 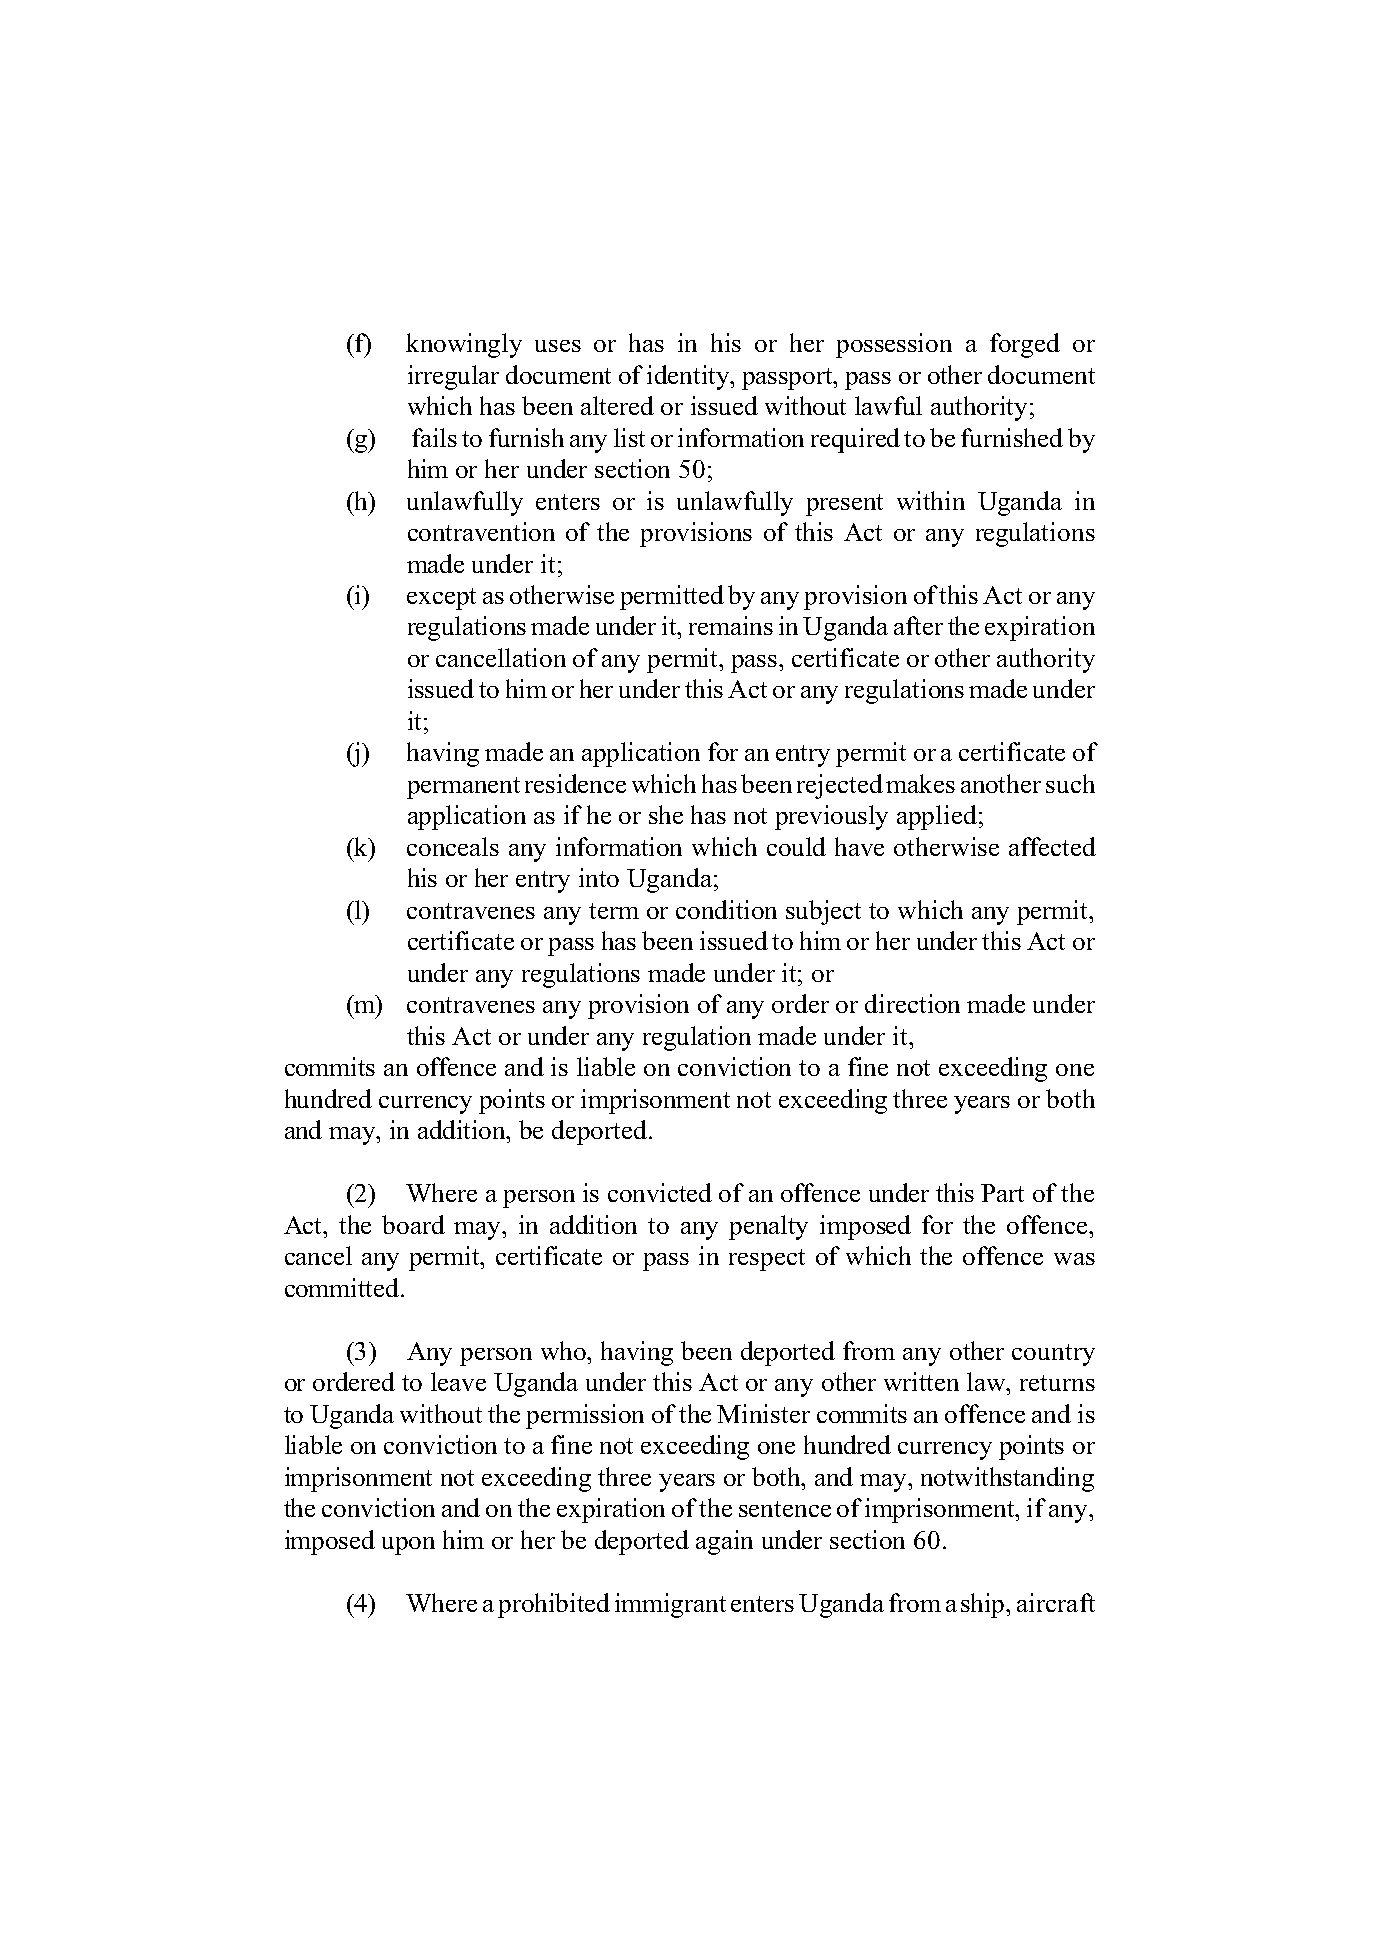 I want to click on irregular, so click(x=453, y=377).
